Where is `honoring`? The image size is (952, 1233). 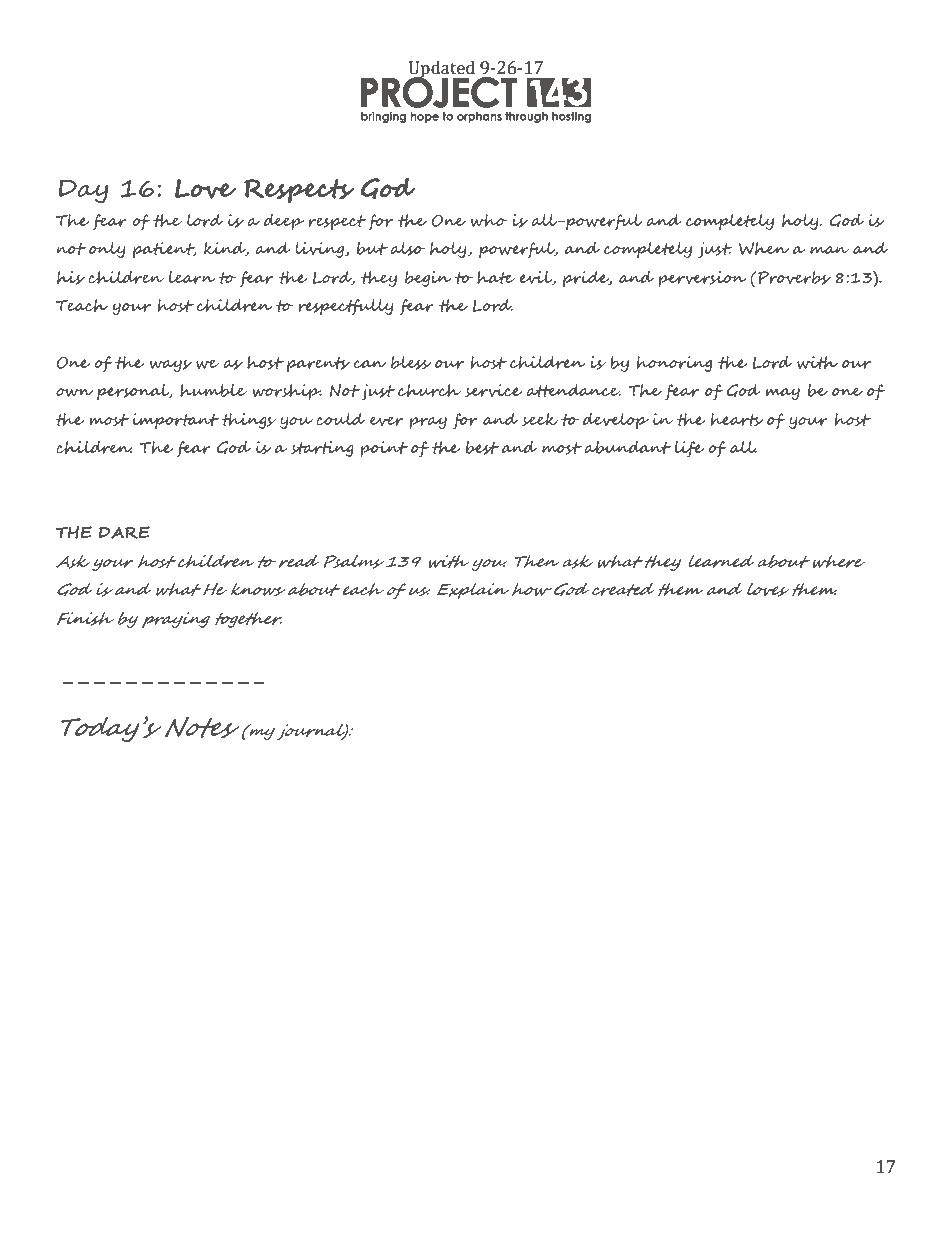 honoring is located at coordinates (674, 364).
